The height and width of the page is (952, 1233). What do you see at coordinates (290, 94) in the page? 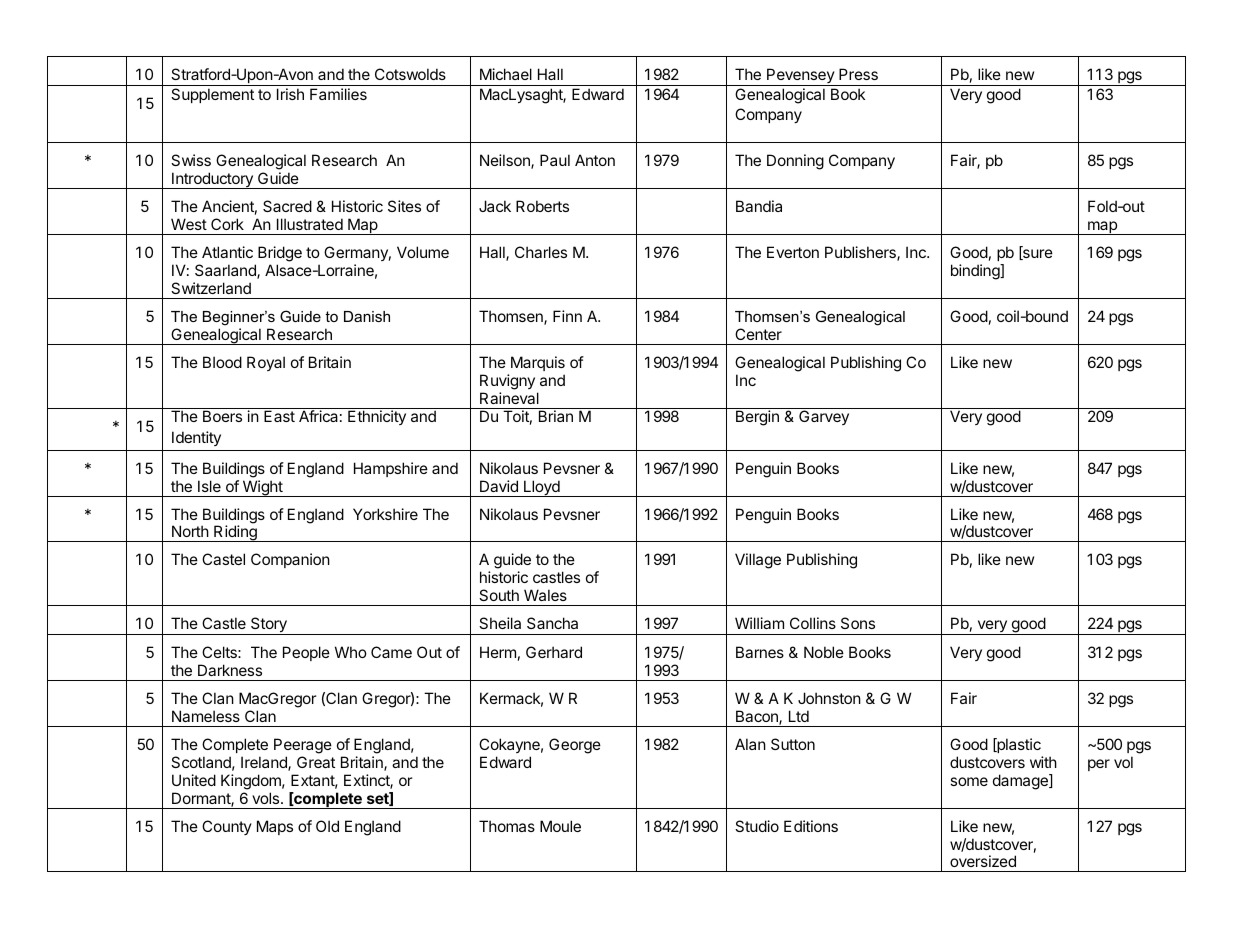
I see `Irish` at bounding box center [290, 94].
